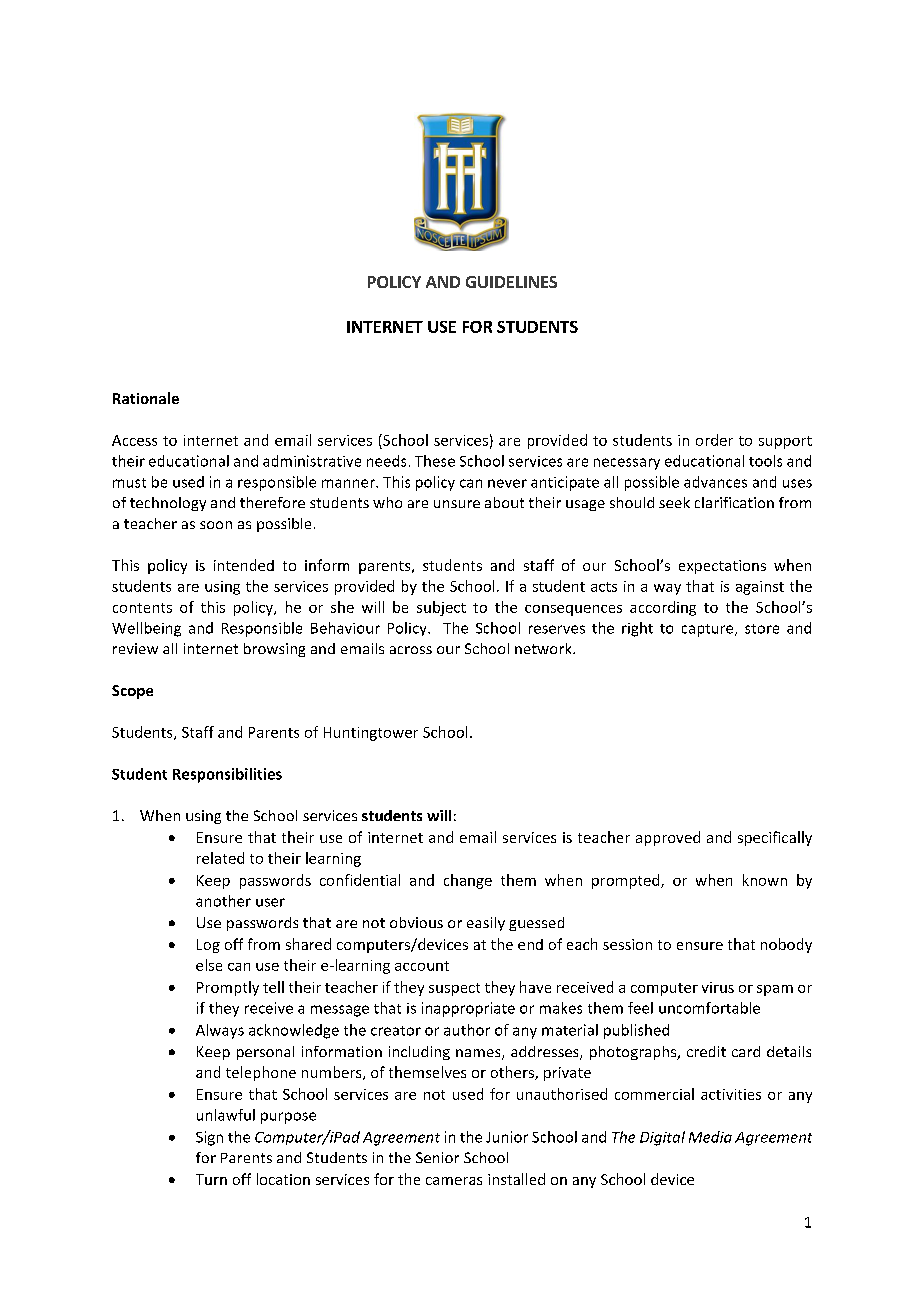  What do you see at coordinates (714, 440) in the screenshot?
I see `order` at bounding box center [714, 440].
